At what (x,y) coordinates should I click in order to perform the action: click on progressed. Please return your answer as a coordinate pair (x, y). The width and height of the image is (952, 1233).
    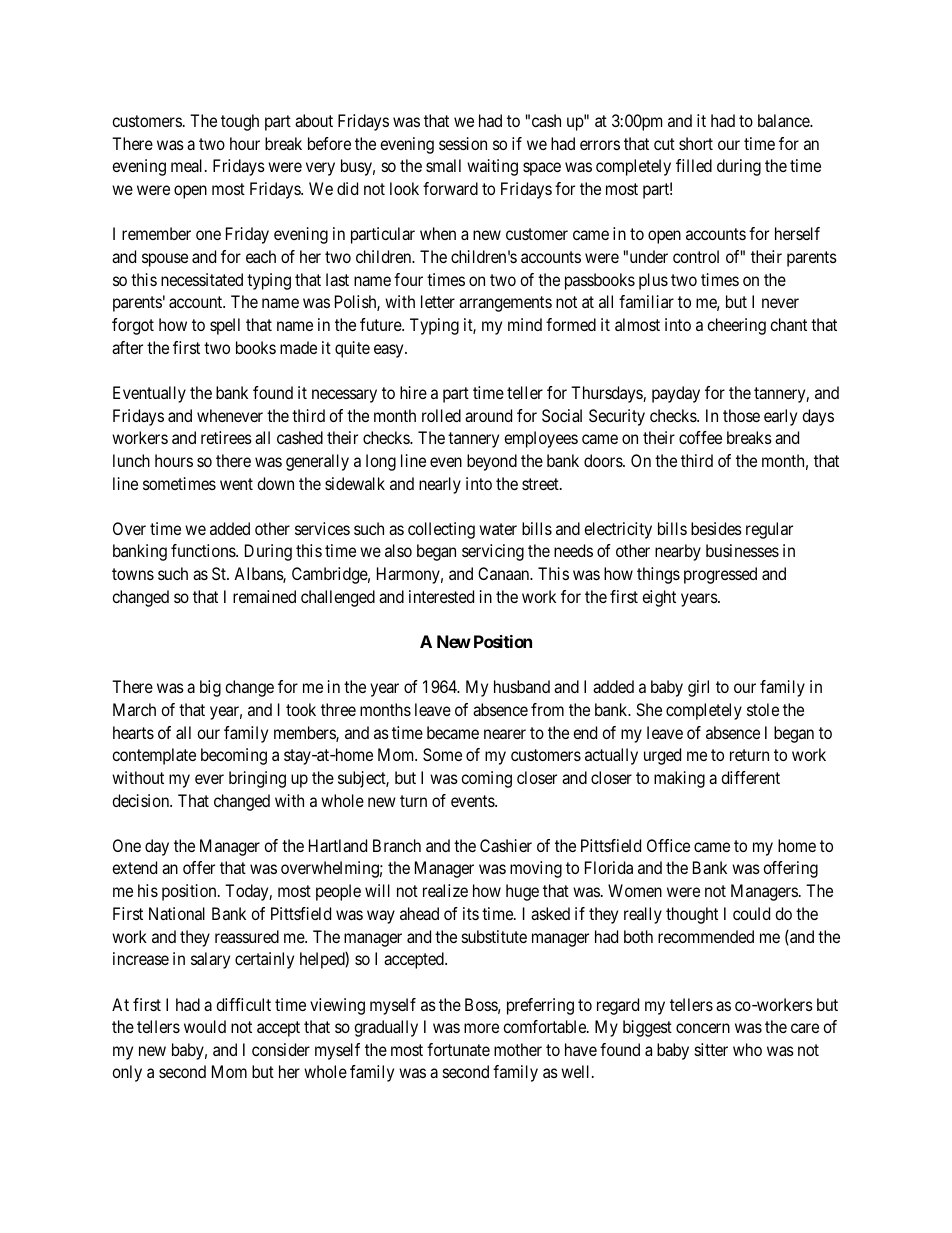
    Looking at the image, I should click on (720, 575).
